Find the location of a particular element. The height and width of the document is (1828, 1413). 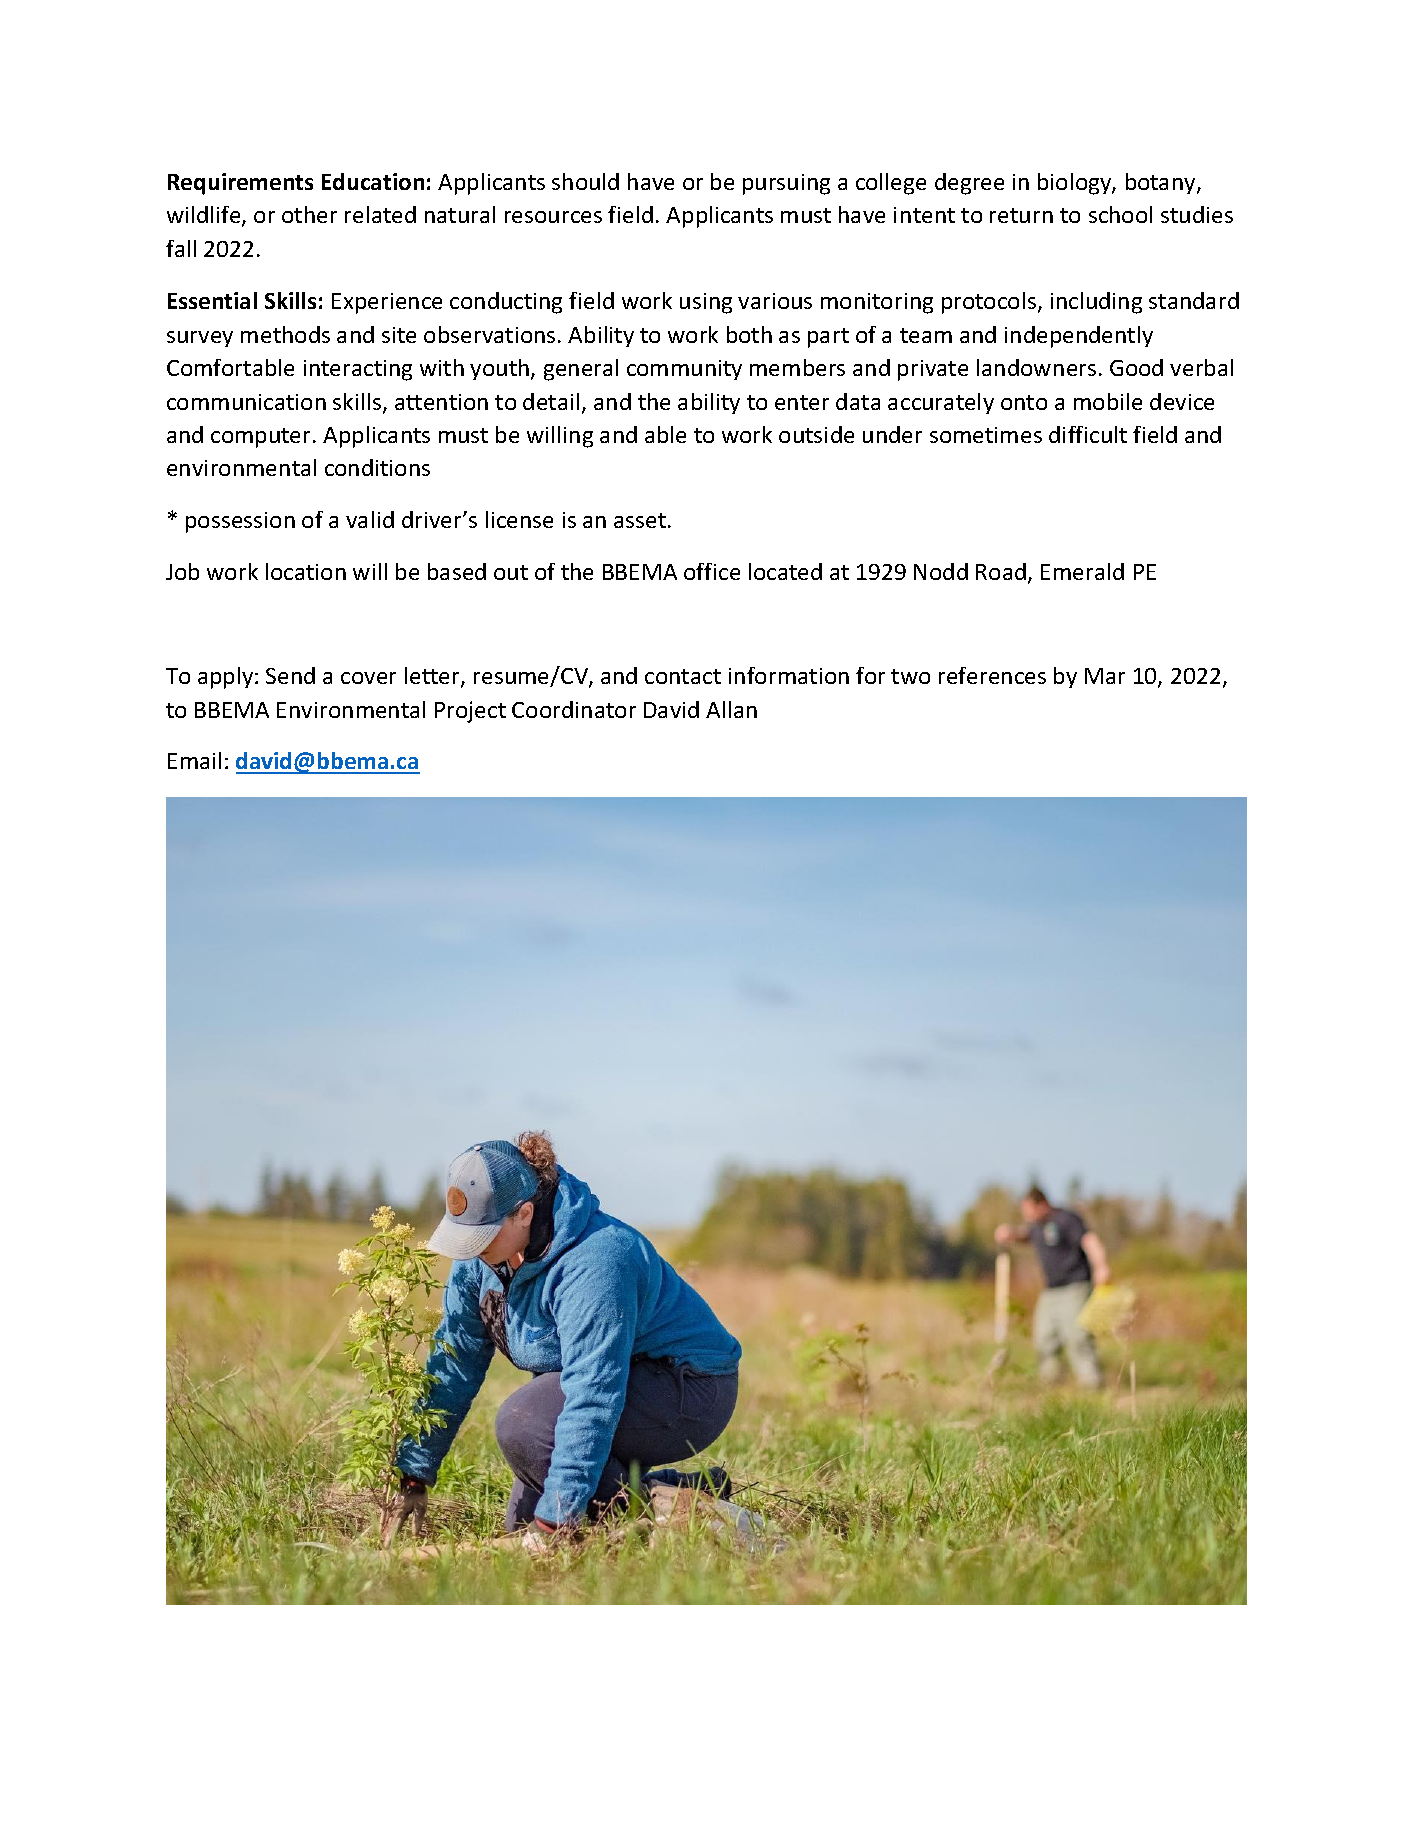

school is located at coordinates (1120, 214).
